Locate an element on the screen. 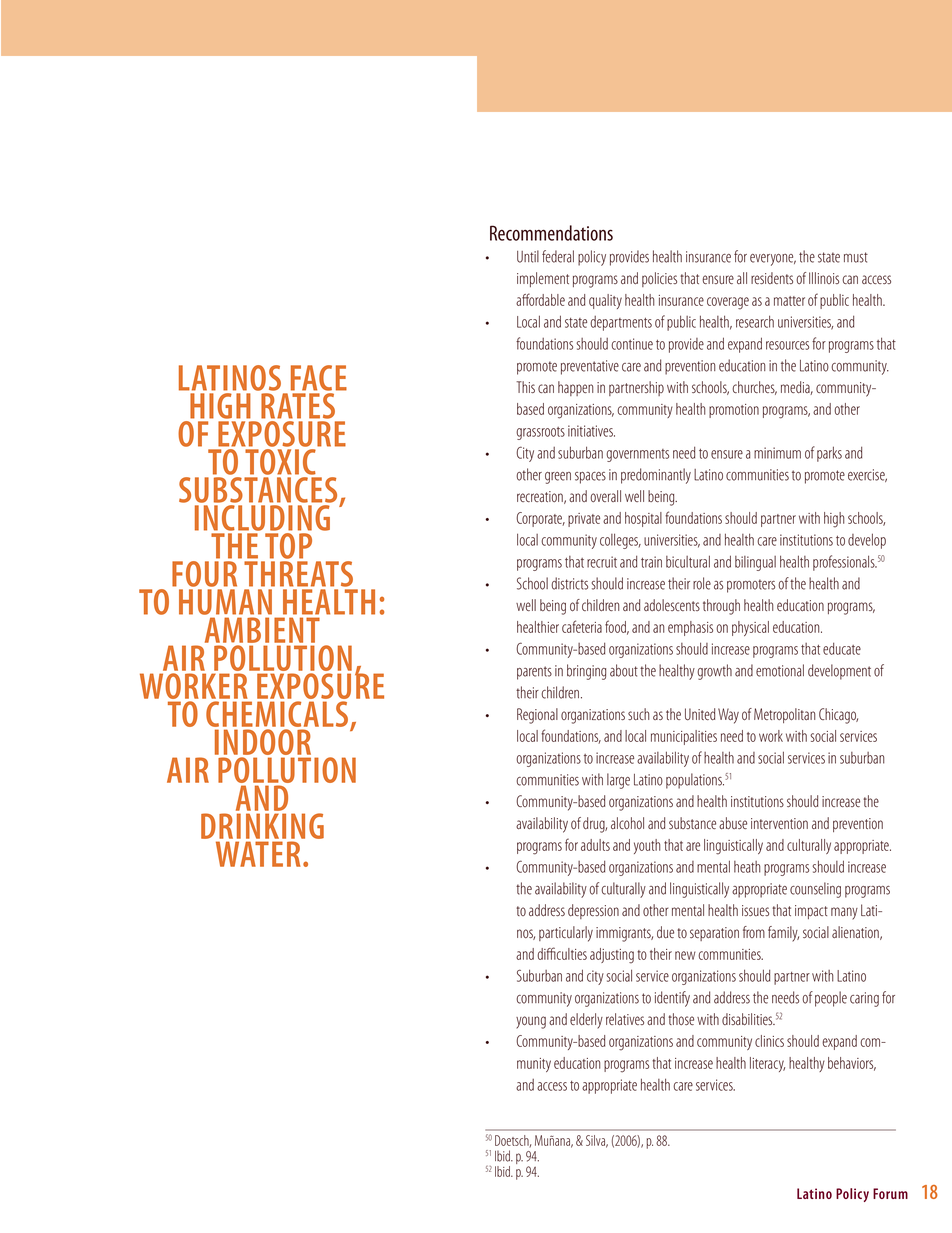  Silva is located at coordinates (597, 1141).
